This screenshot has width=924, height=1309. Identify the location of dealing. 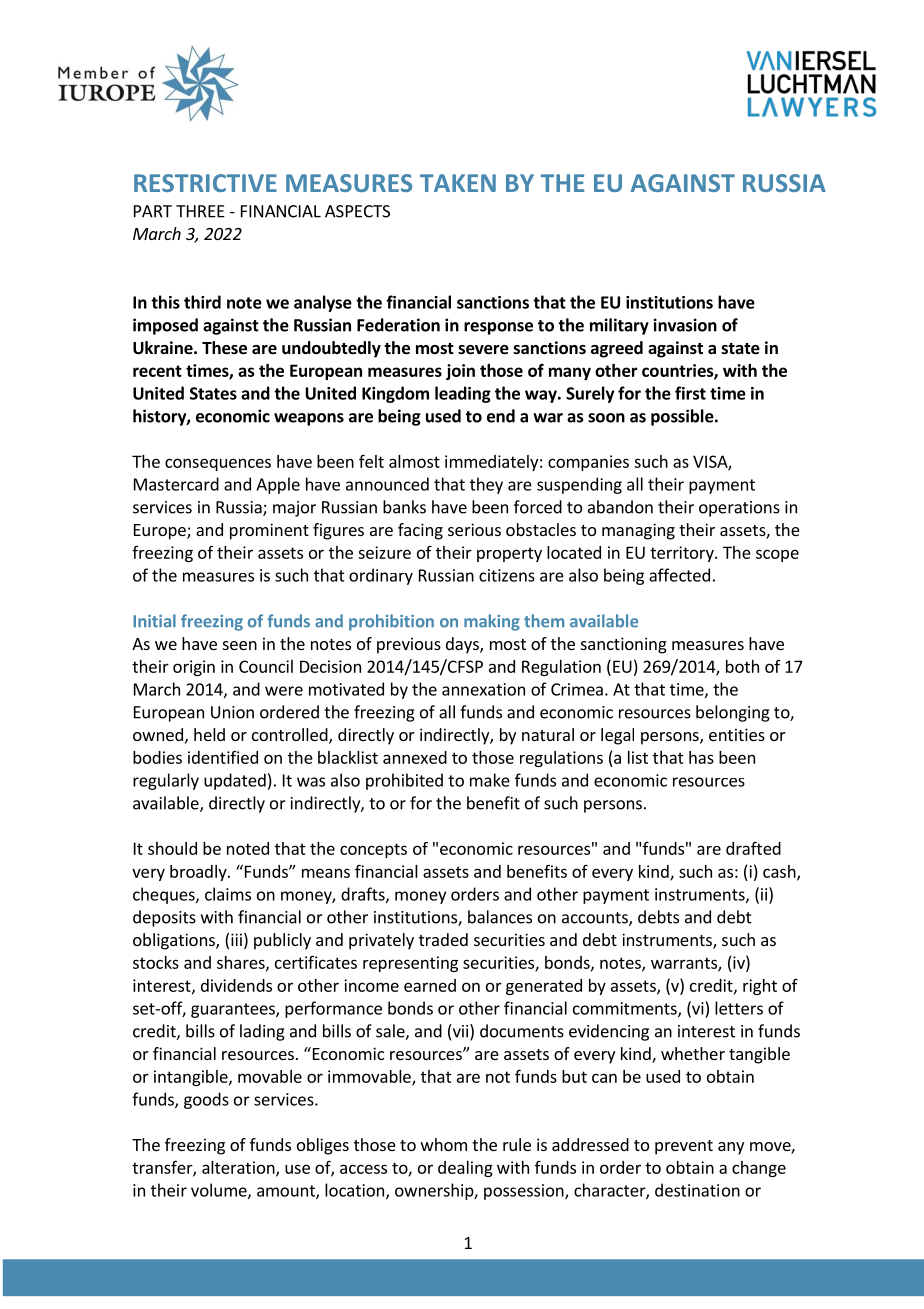
(465, 1169).
